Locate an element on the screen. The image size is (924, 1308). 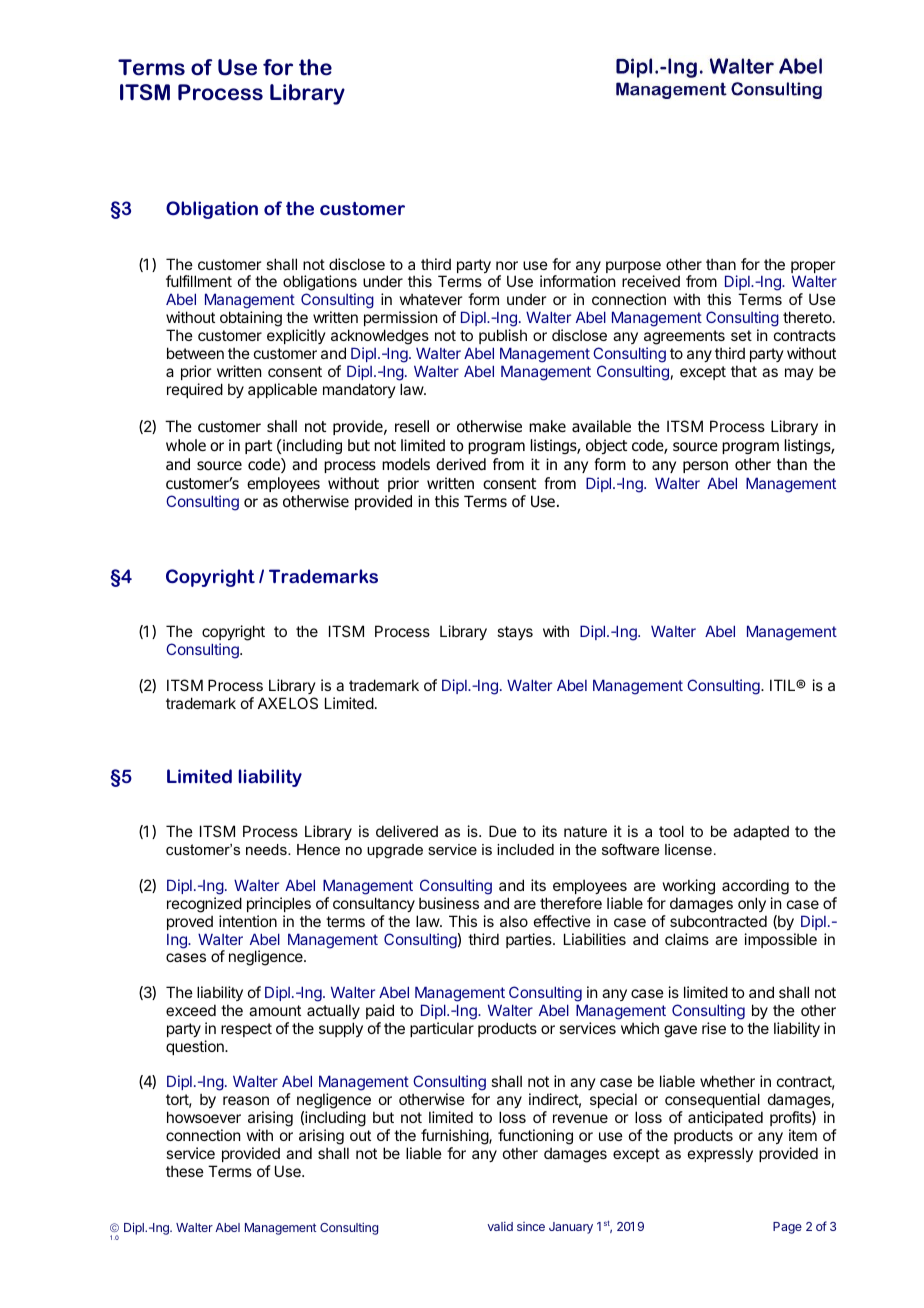
derived is located at coordinates (461, 464).
